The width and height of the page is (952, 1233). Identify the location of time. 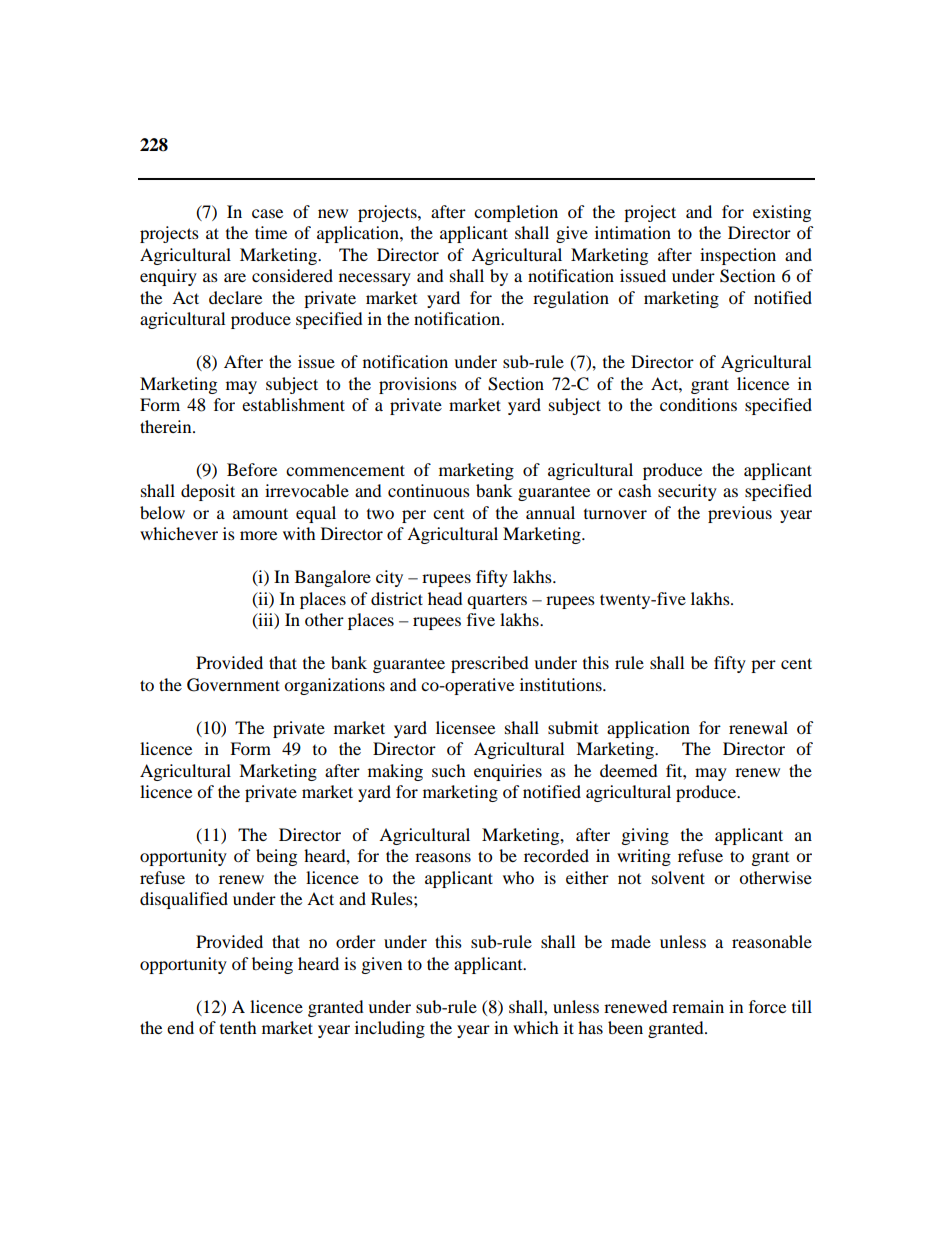
(271, 232).
